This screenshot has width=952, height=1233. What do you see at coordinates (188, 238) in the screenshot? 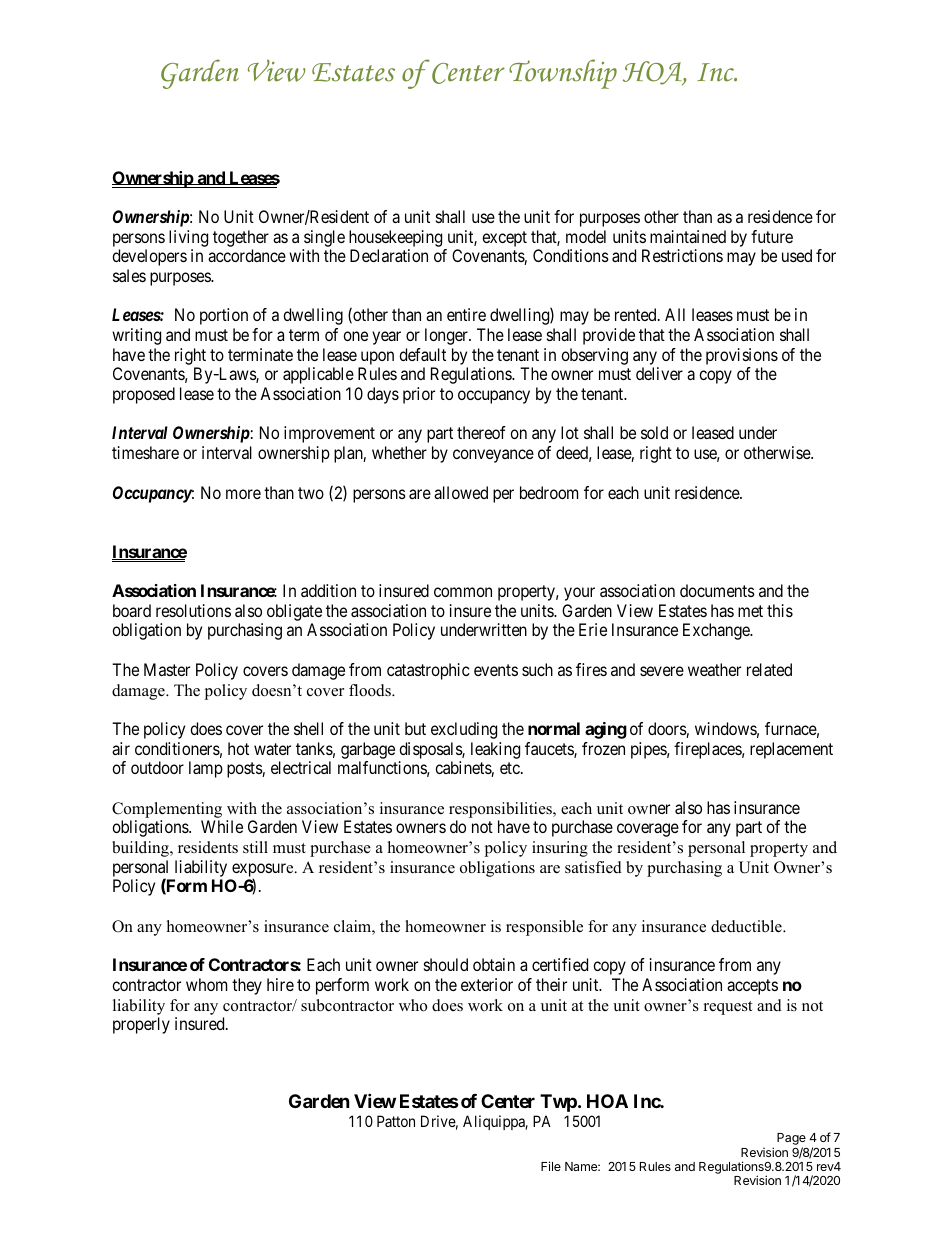
I see `living` at bounding box center [188, 238].
